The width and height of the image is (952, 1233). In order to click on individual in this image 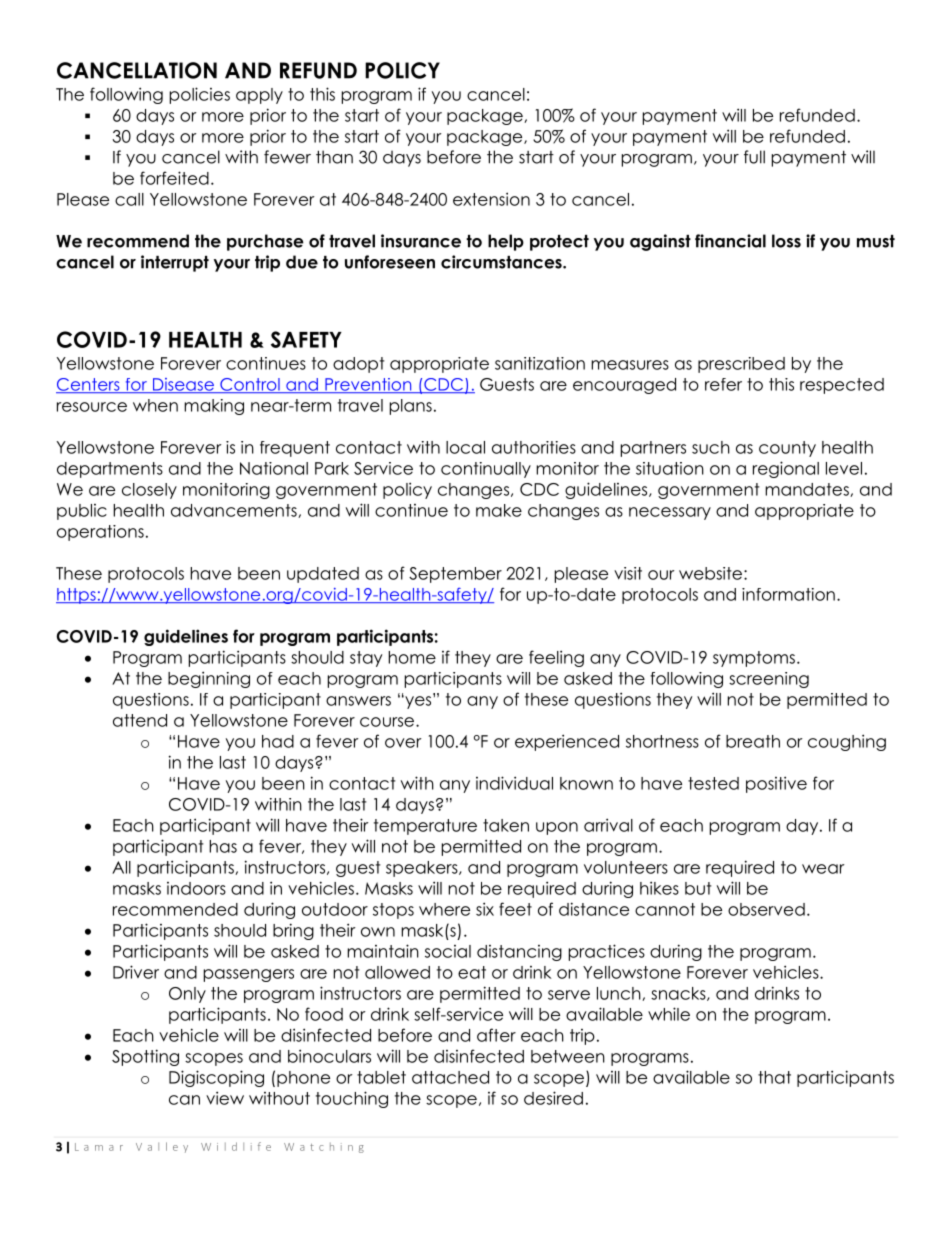, I will do `click(514, 783)`.
